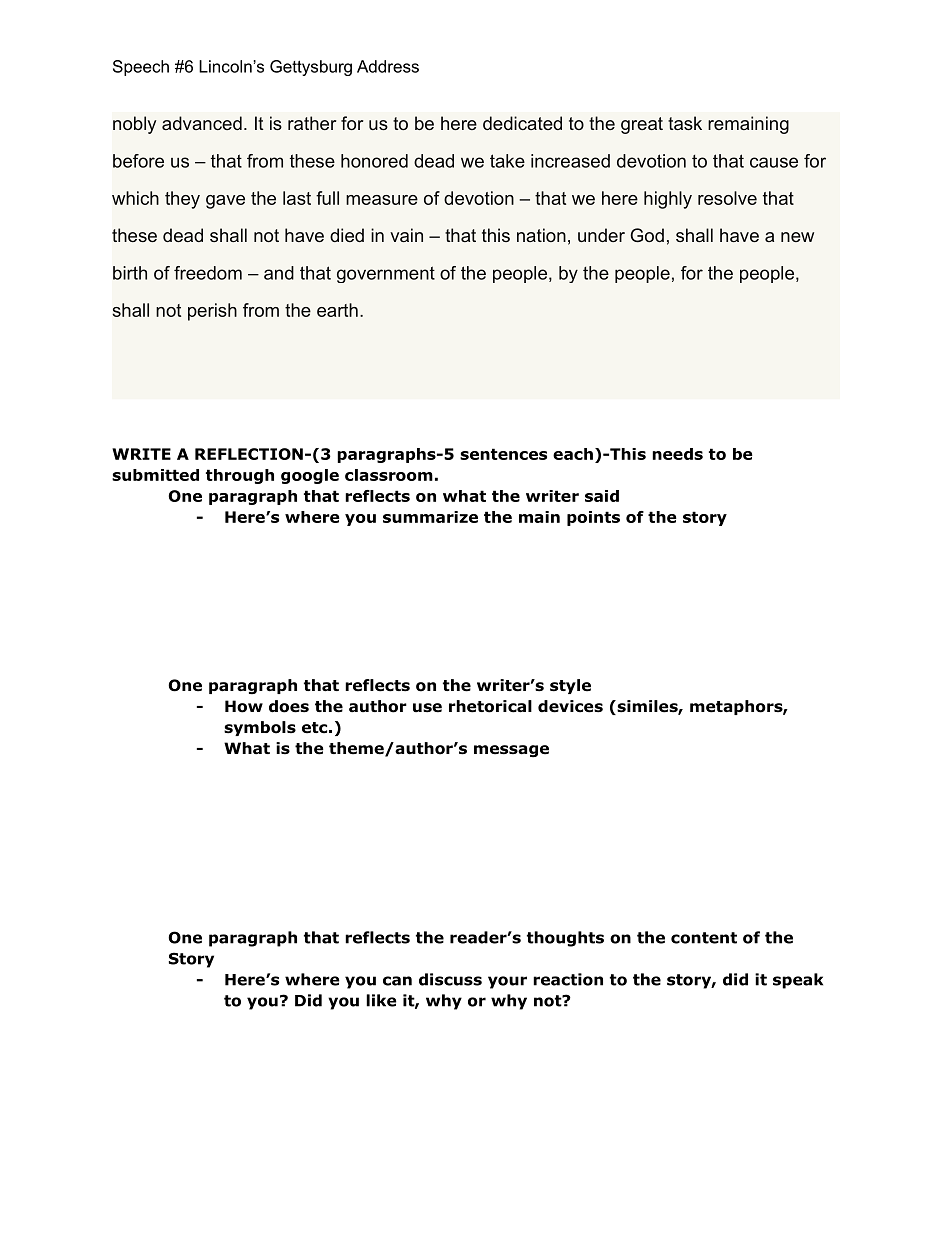 Image resolution: width=952 pixels, height=1233 pixels. What do you see at coordinates (381, 1000) in the page?
I see `like` at bounding box center [381, 1000].
